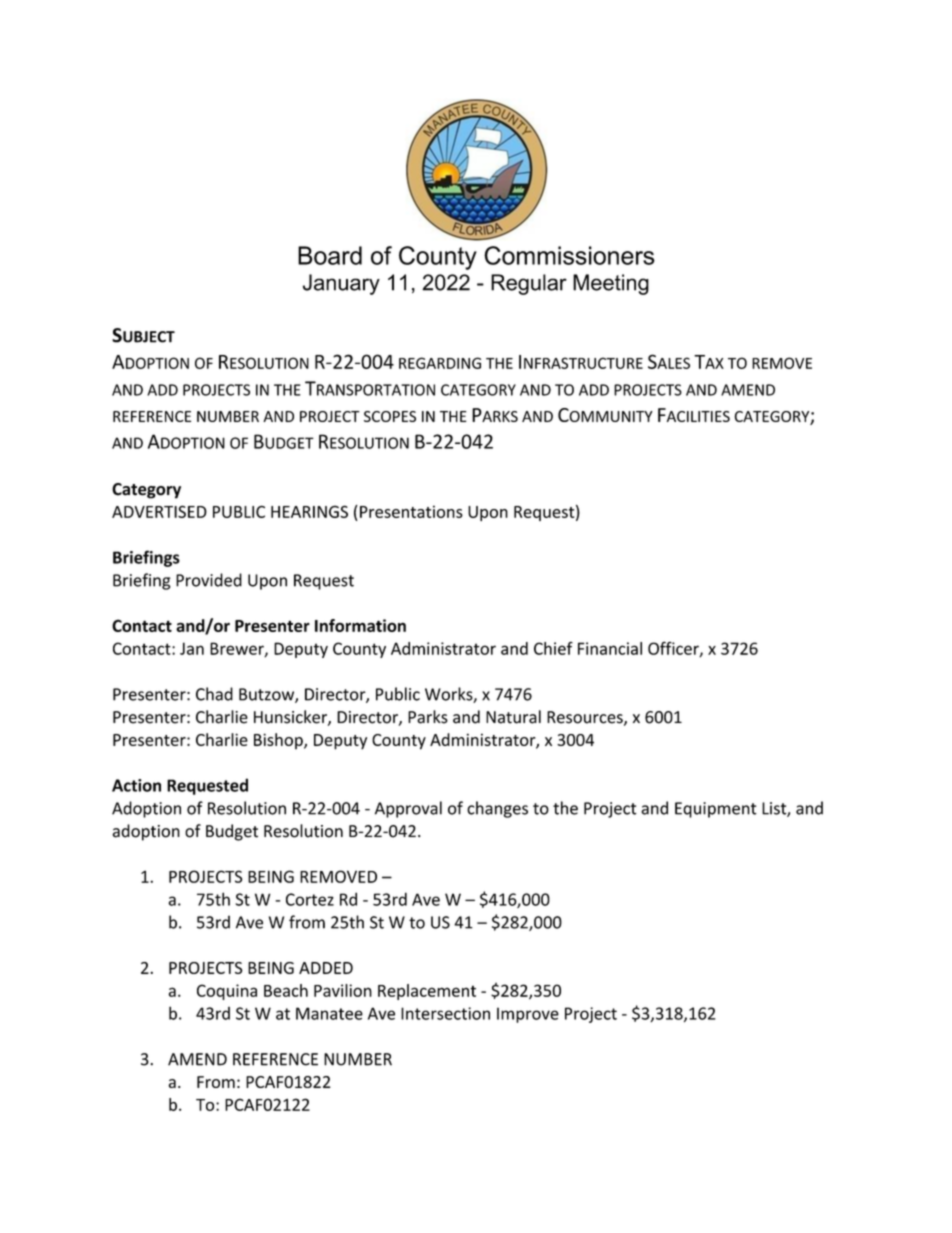 The image size is (952, 1233). Describe the element at coordinates (341, 284) in the screenshot. I see `January` at that location.
